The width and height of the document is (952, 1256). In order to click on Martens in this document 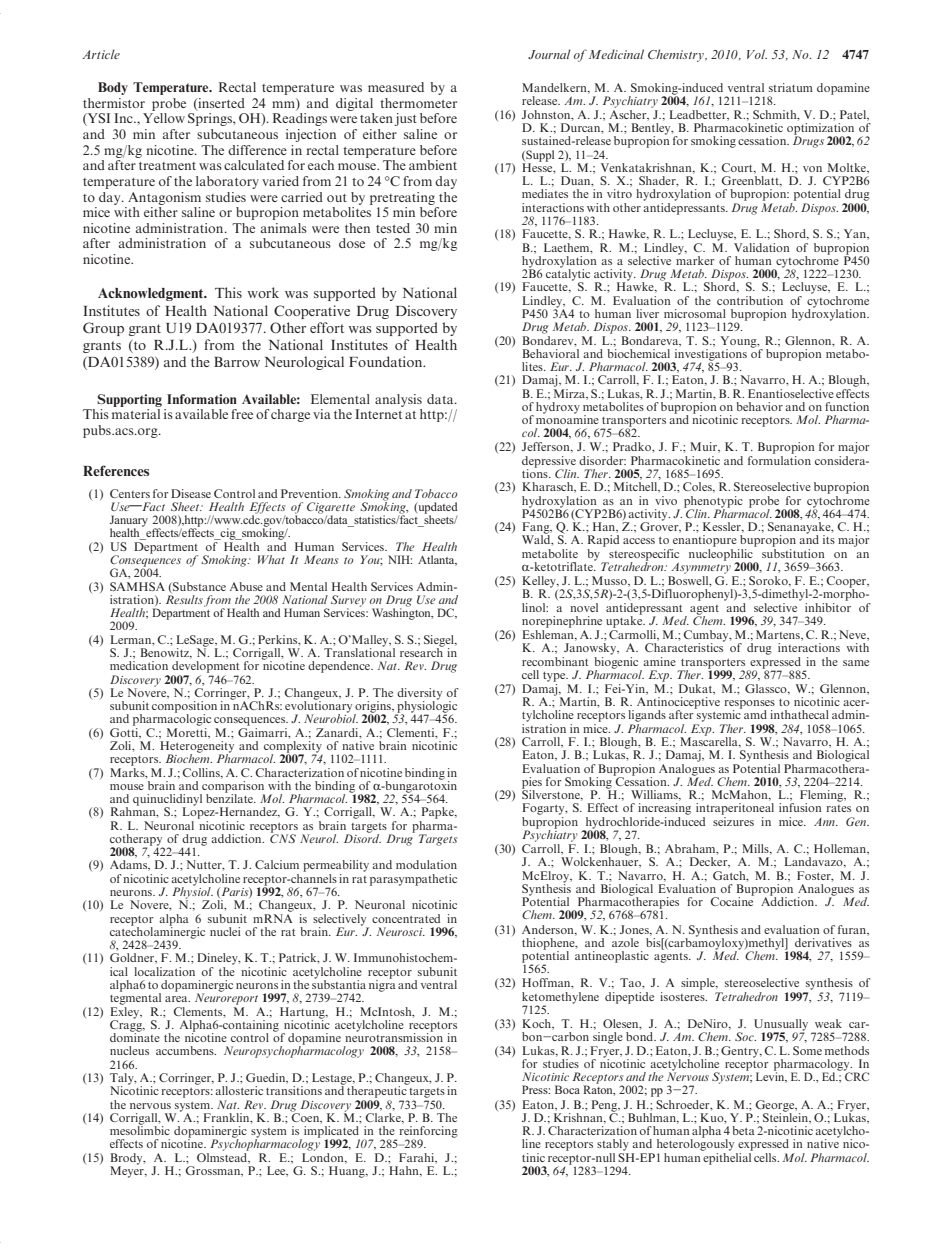, I will do `click(779, 635)`.
